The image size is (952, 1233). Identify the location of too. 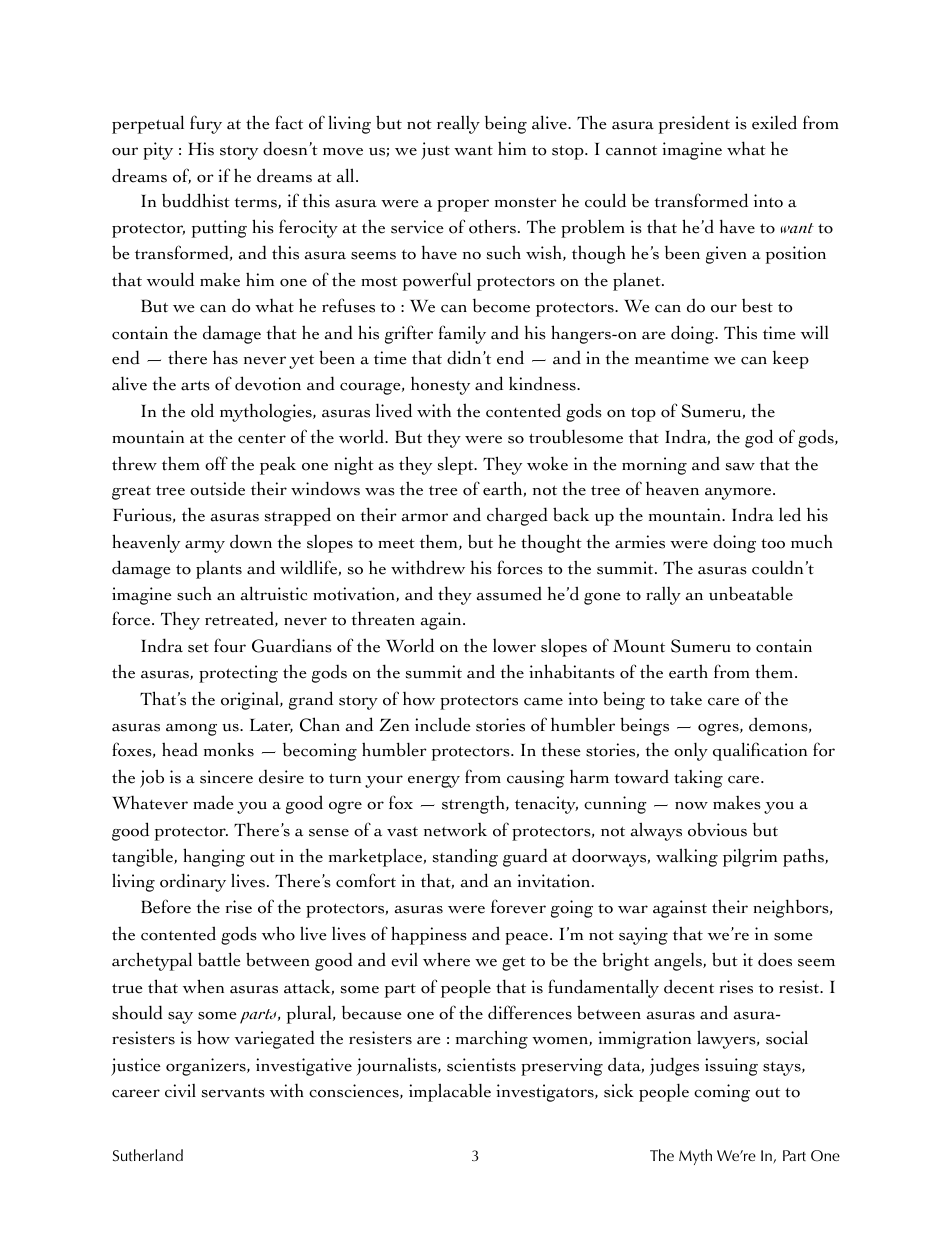
(773, 544).
